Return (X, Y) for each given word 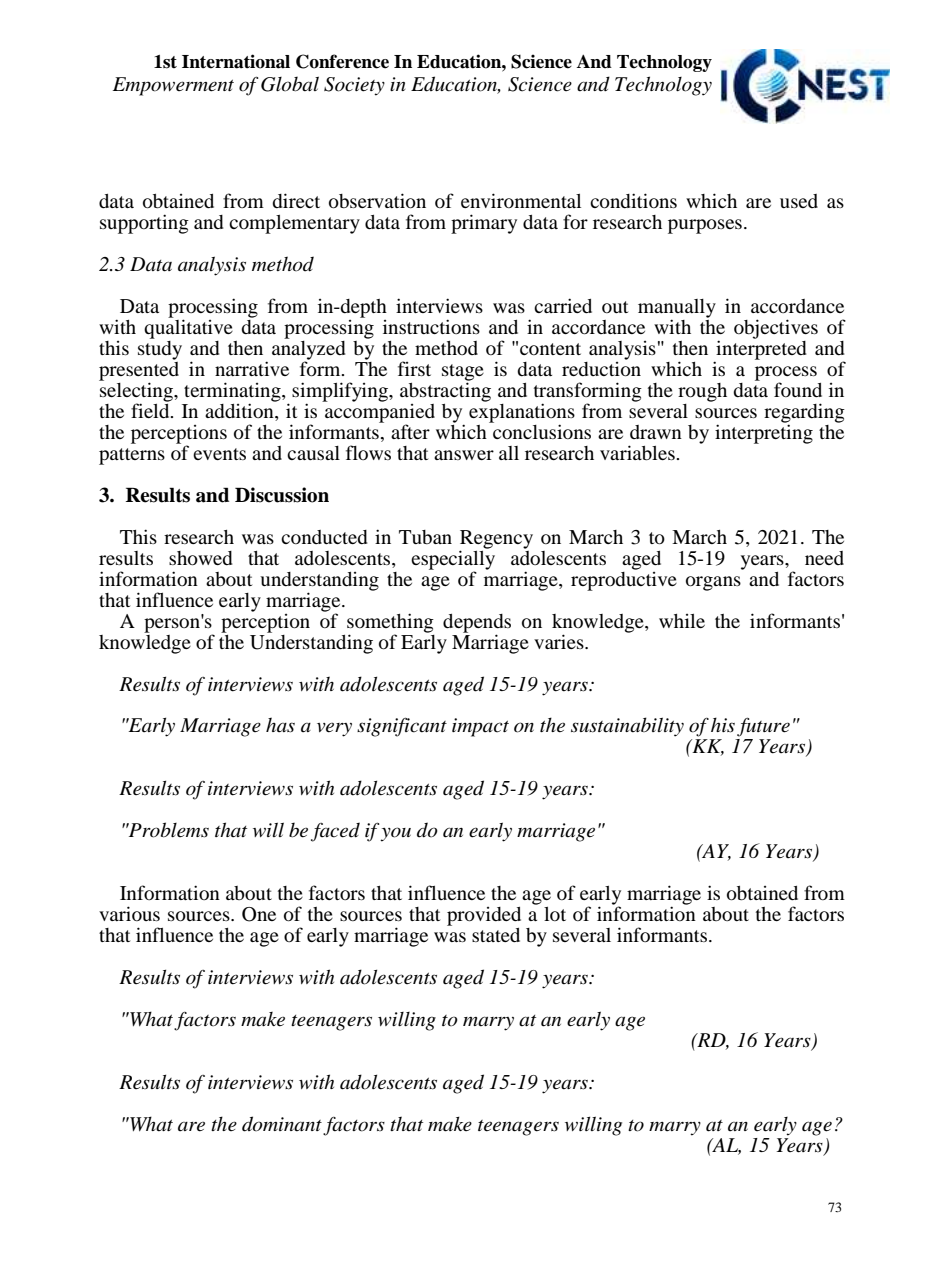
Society (354, 86)
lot (555, 914)
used (799, 201)
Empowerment (173, 86)
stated (496, 935)
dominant (282, 1124)
